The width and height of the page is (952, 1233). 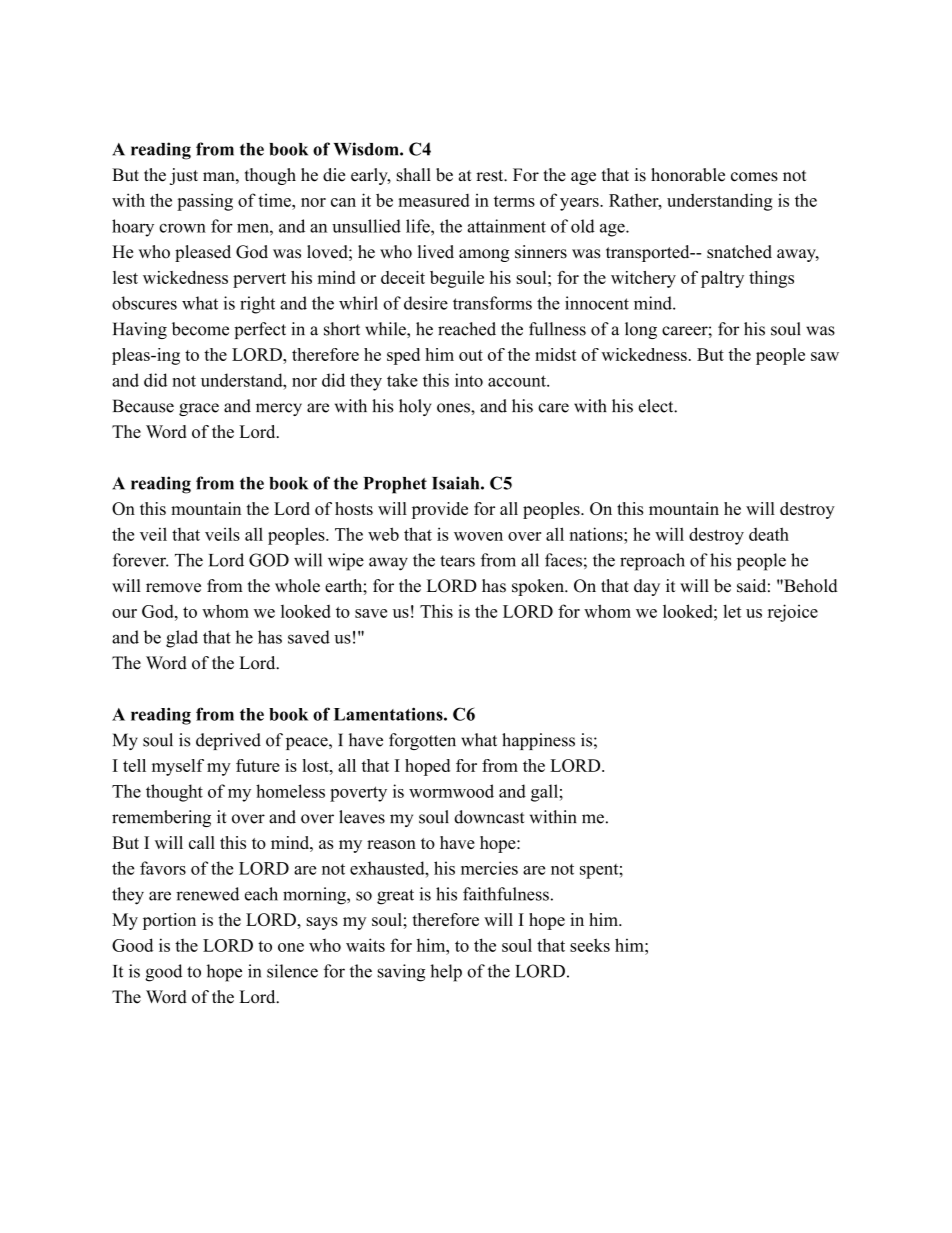 I want to click on comes, so click(x=754, y=177).
